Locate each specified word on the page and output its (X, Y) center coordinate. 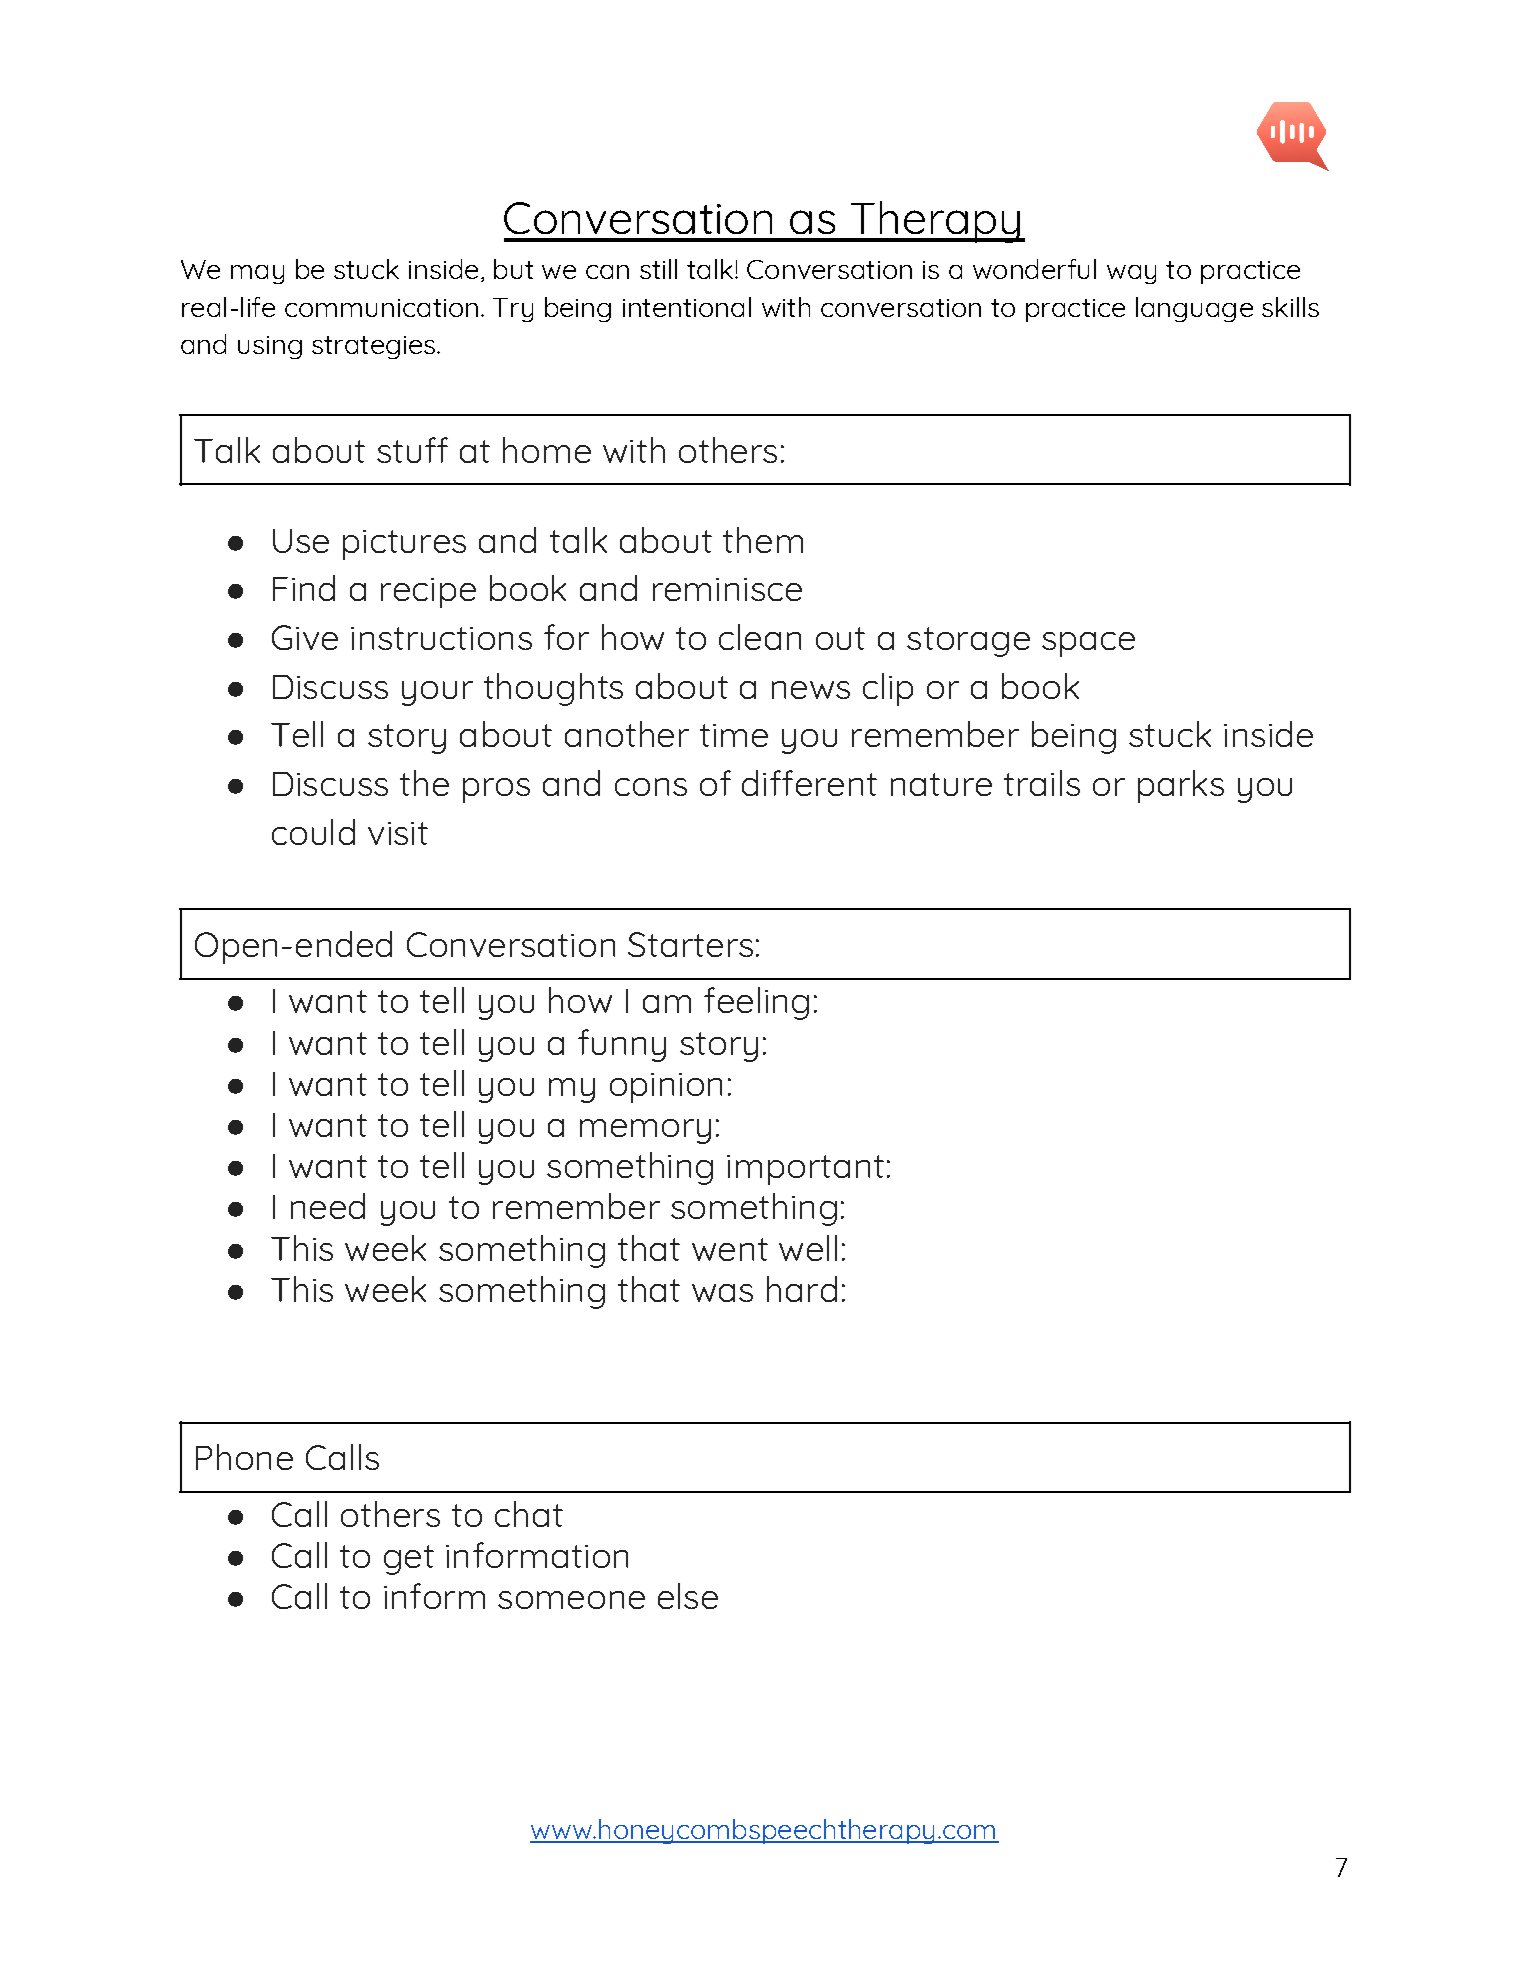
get (409, 1560)
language (1194, 309)
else (688, 1596)
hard (802, 1289)
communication (381, 308)
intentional (687, 307)
